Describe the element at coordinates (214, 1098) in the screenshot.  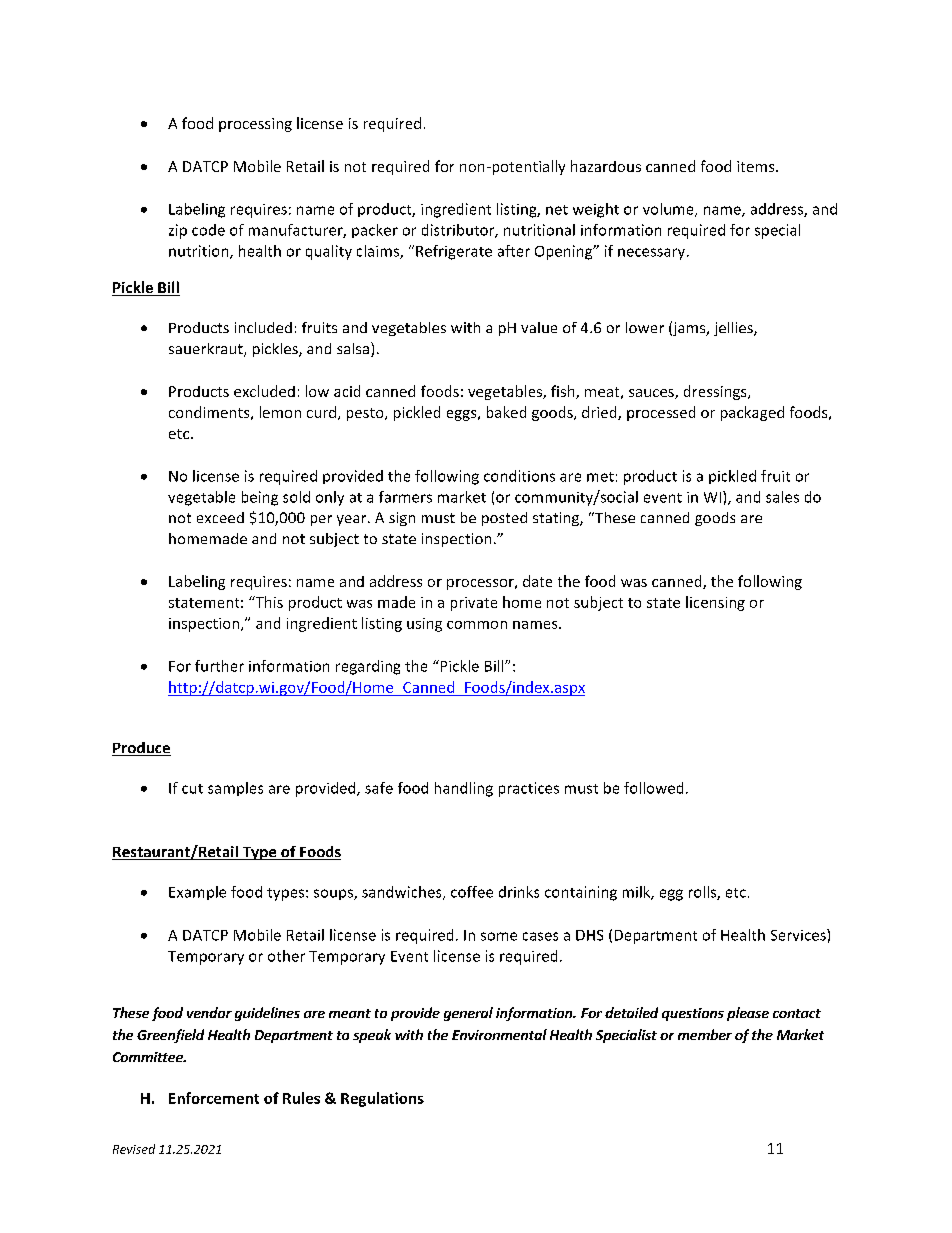
I see `Enforcement` at that location.
